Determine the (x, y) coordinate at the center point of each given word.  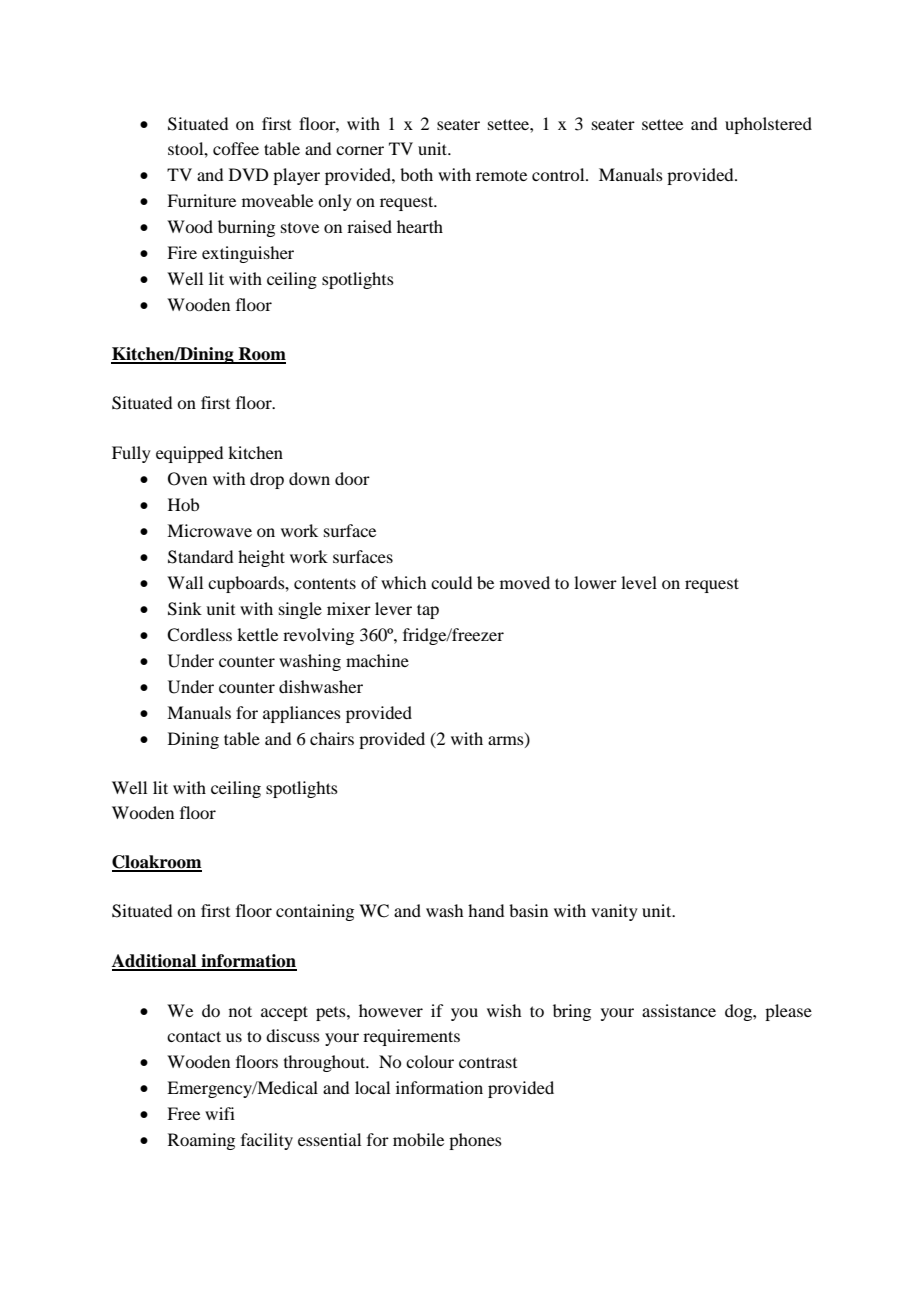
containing (315, 912)
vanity (614, 912)
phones (475, 1141)
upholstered (768, 125)
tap (428, 611)
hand (486, 910)
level (639, 582)
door (352, 478)
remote (501, 175)
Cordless (199, 635)
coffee (236, 148)
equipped (189, 454)
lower (595, 582)
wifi (220, 1113)
